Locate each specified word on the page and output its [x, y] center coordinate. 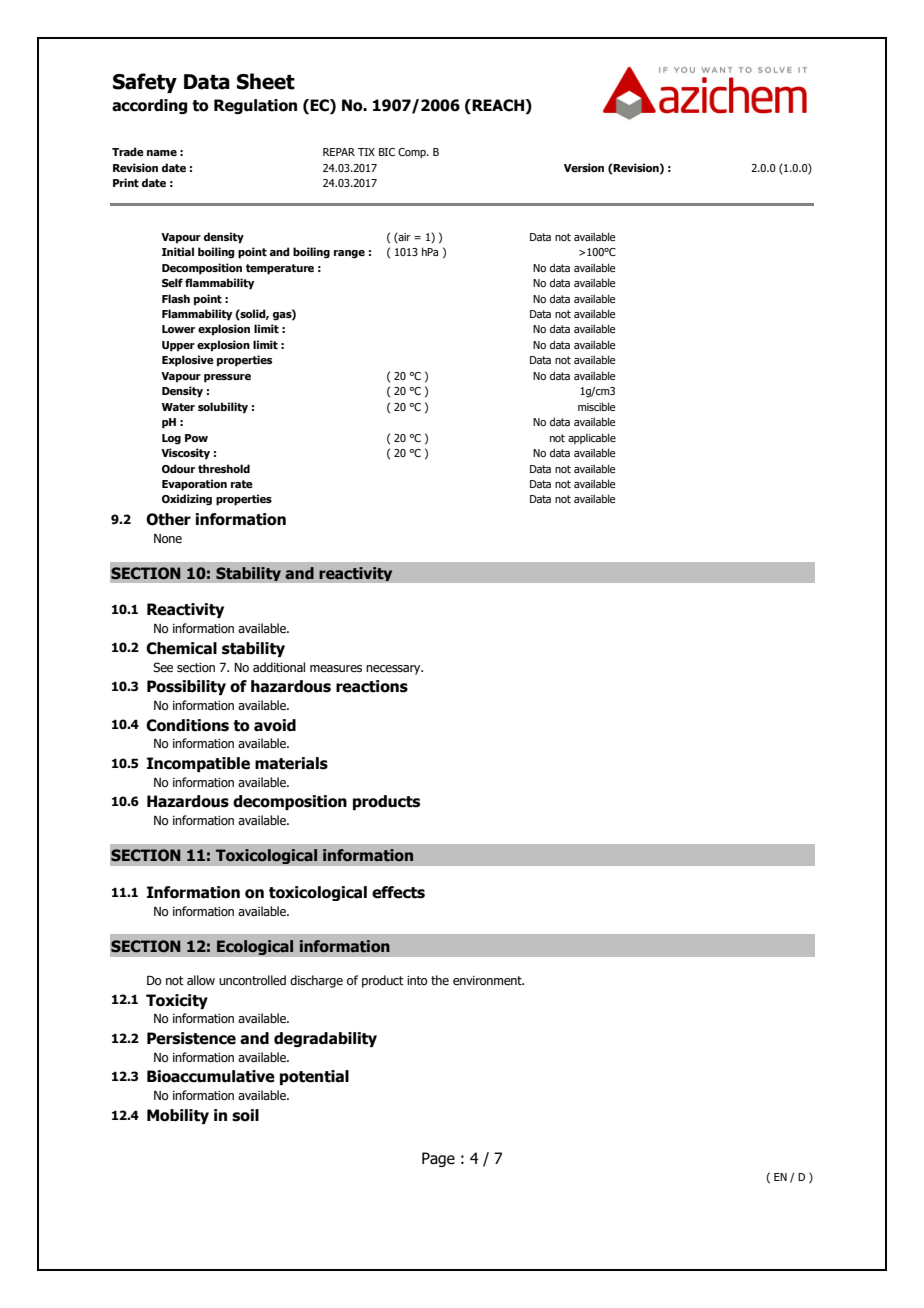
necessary [394, 670]
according [149, 106]
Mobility [178, 1116]
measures [336, 668]
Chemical [181, 648]
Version [584, 167]
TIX [366, 152]
